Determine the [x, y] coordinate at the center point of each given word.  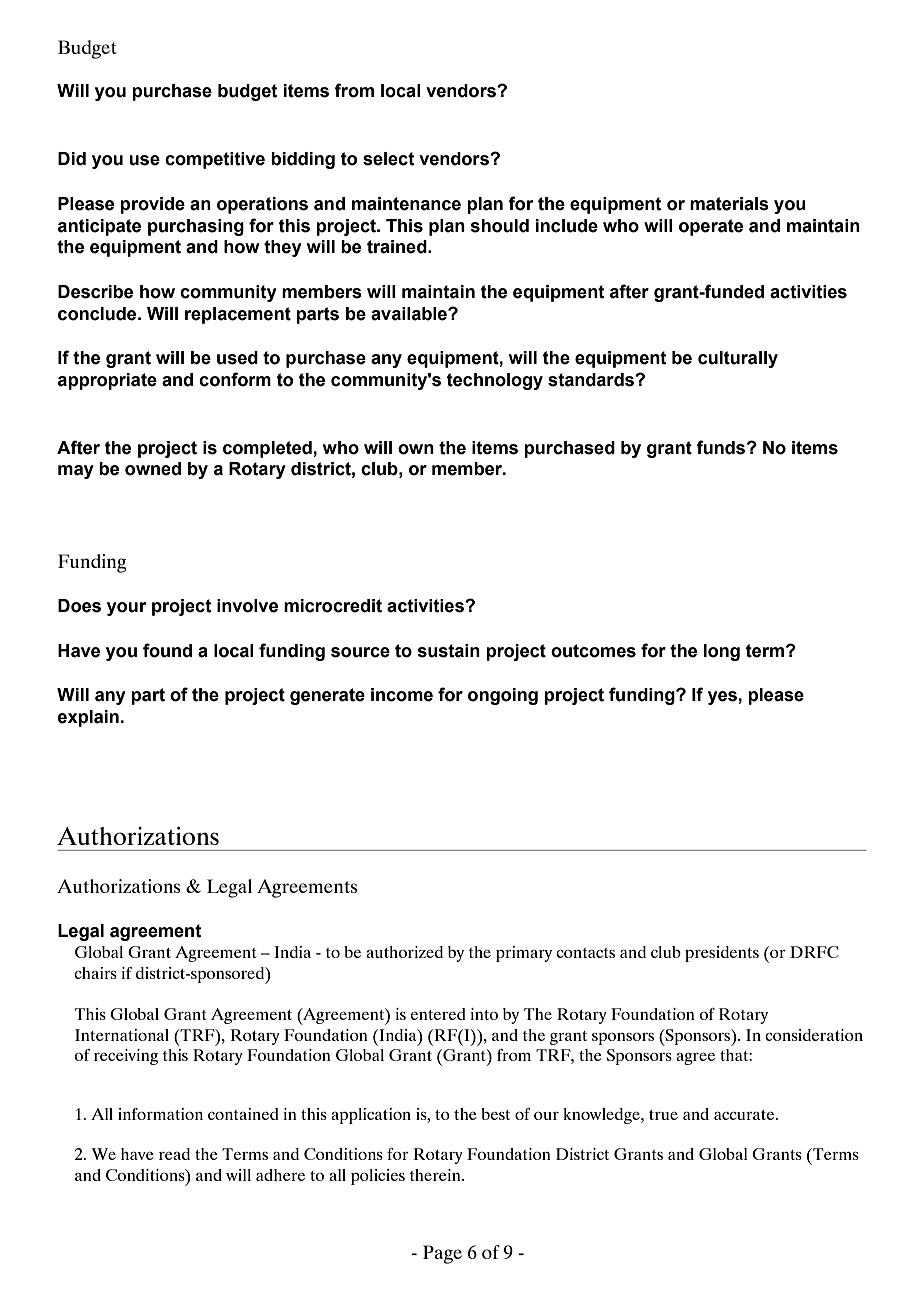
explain [88, 718]
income [402, 695]
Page [442, 1254]
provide [152, 205]
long [722, 652]
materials [729, 204]
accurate [745, 1115]
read [174, 1154]
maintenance [406, 204]
